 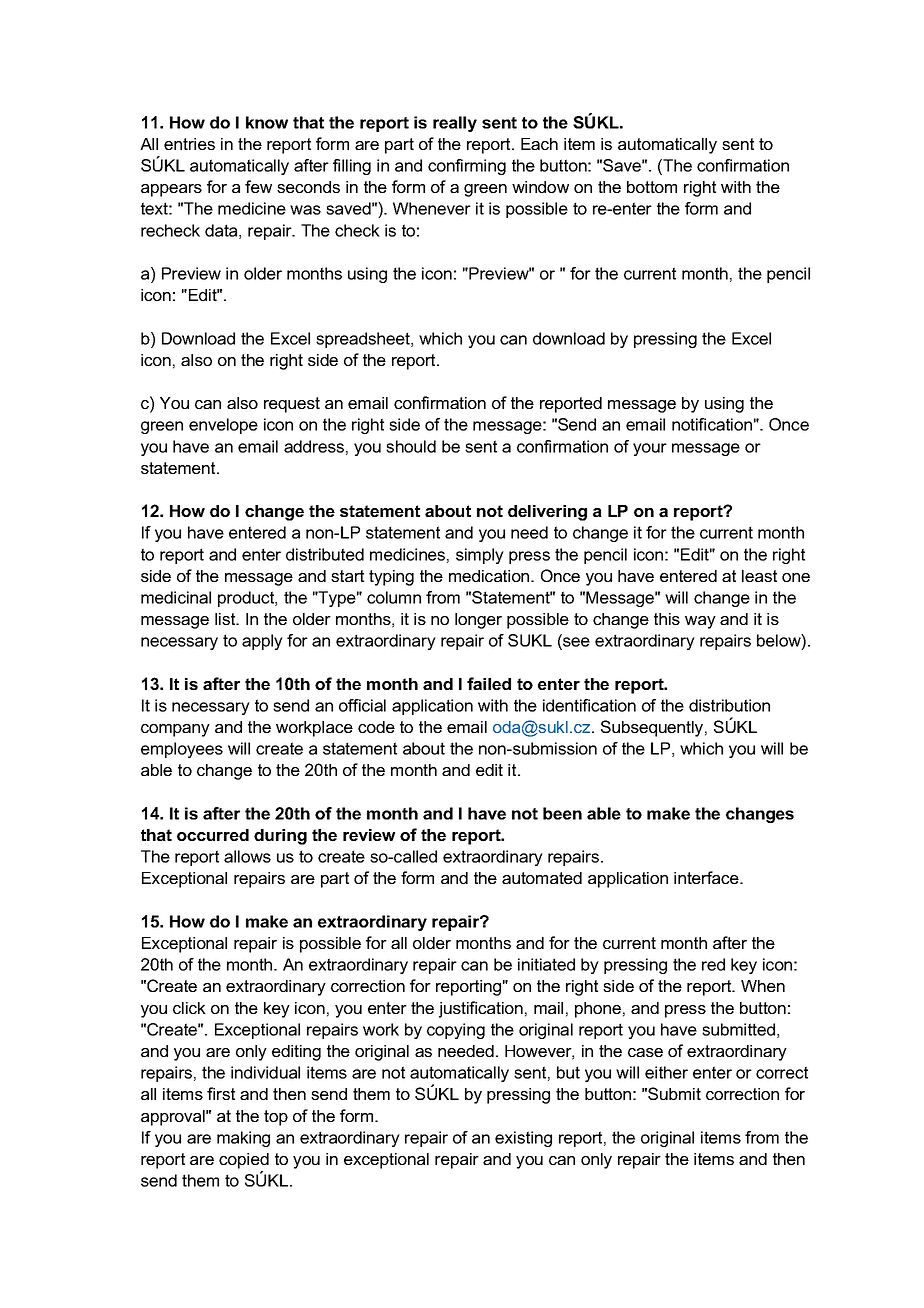 I want to click on confirming, so click(x=467, y=167).
